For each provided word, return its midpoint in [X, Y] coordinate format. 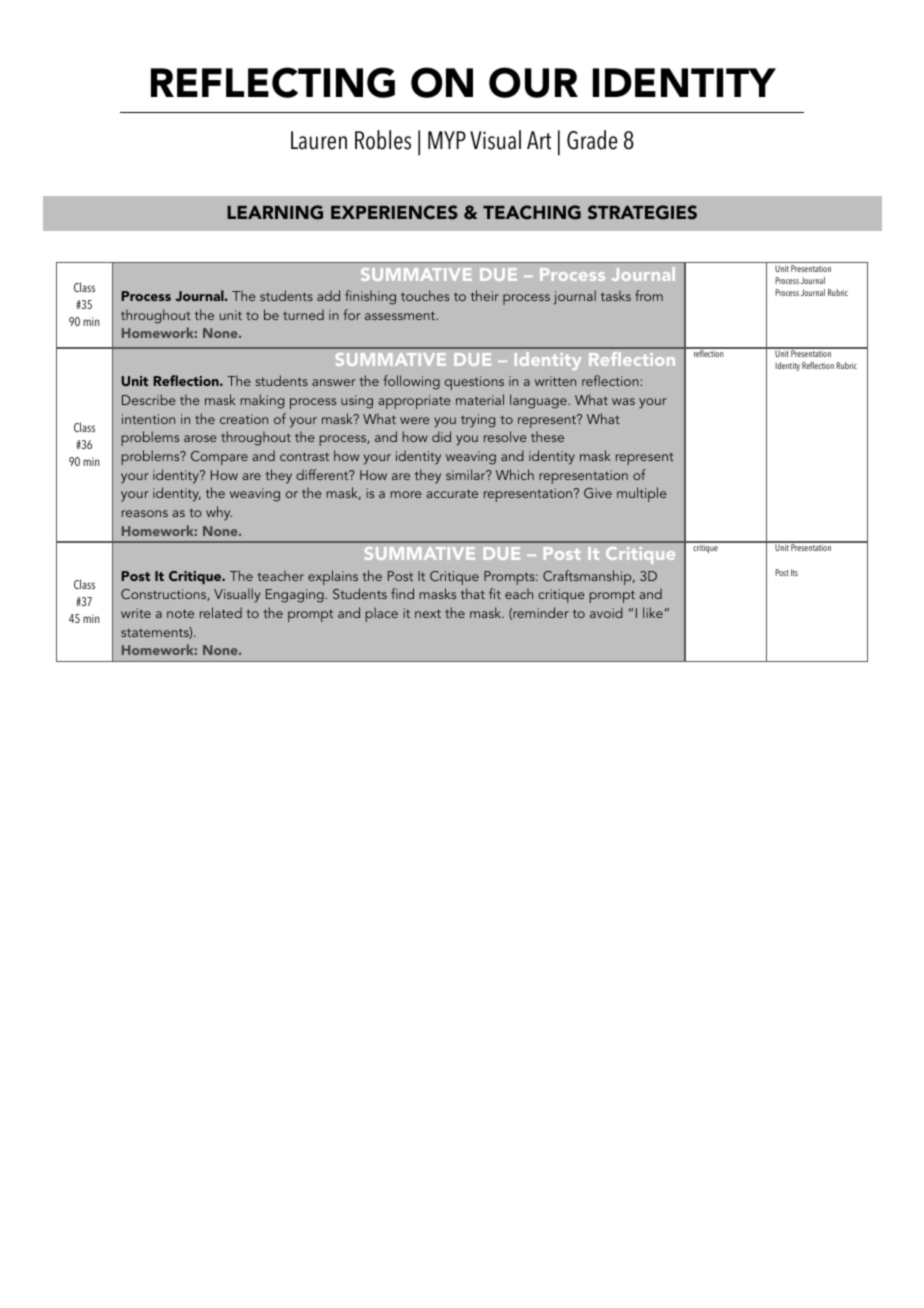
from [649, 295]
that [473, 593]
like [653, 612]
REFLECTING [273, 82]
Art [539, 140]
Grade [592, 140]
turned [303, 314]
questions [474, 383]
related [221, 612]
